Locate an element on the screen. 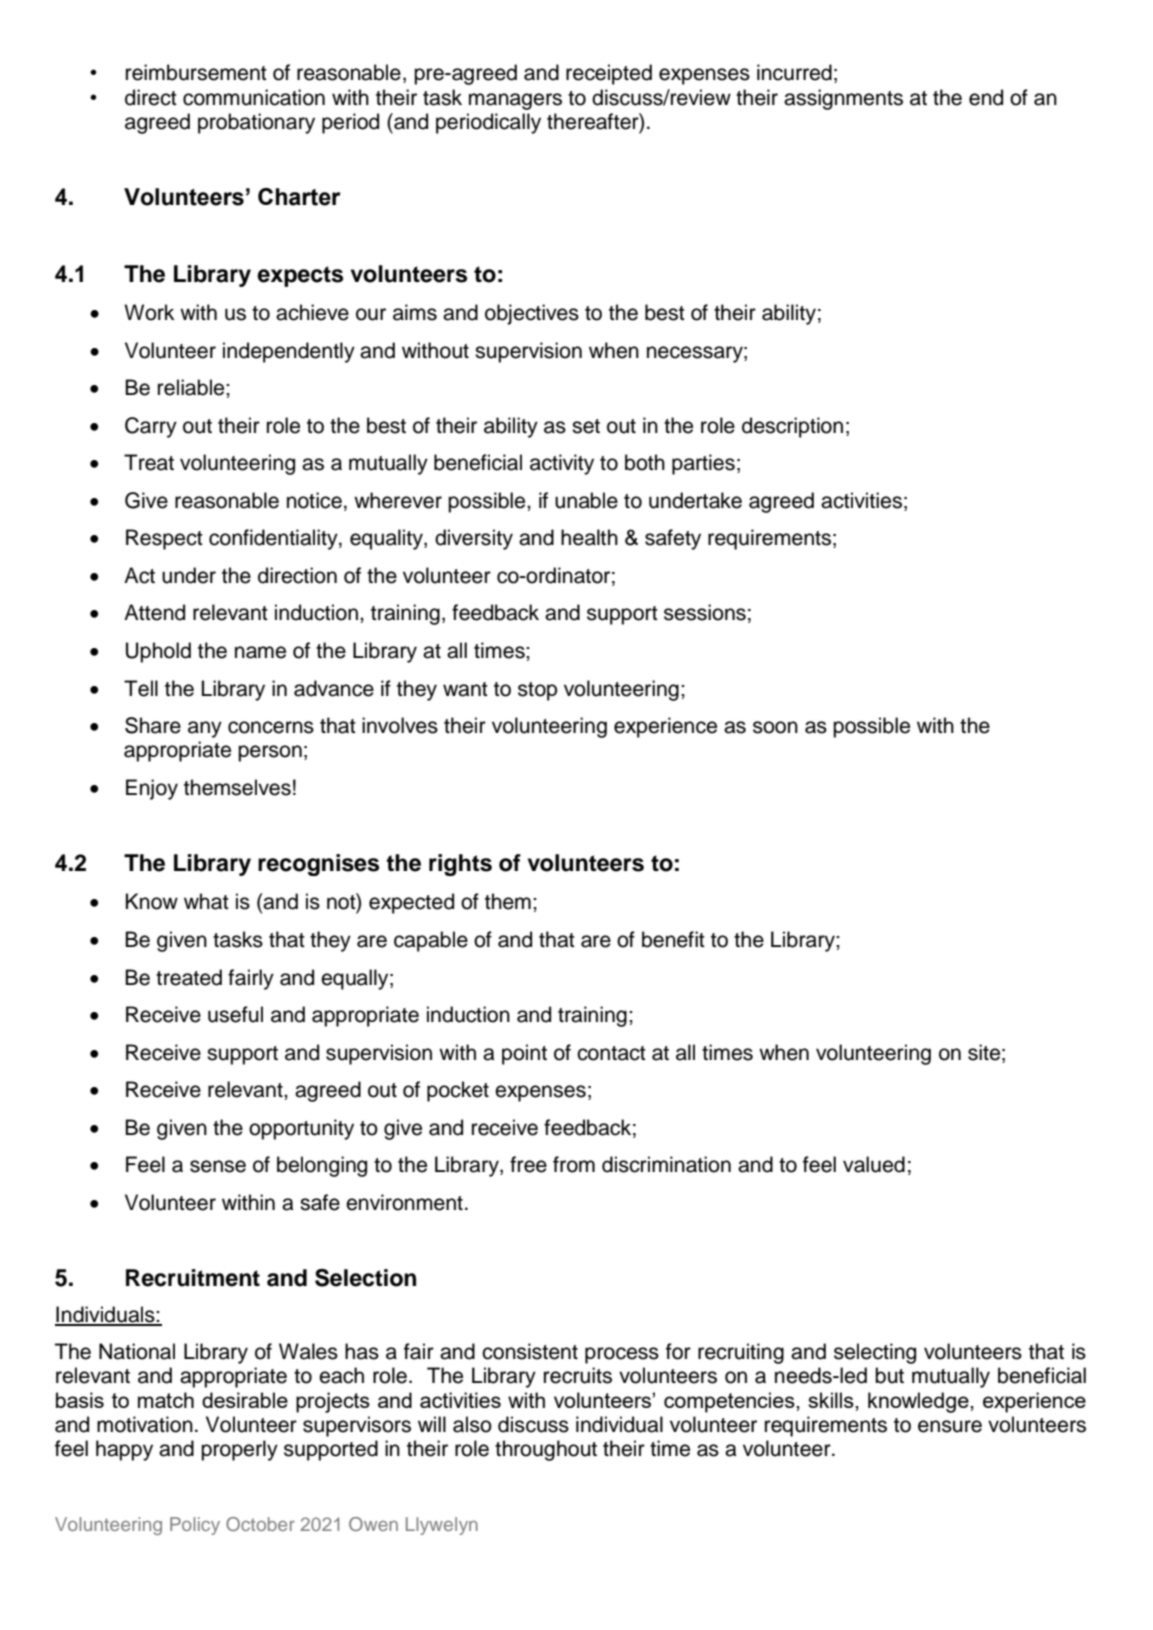 The image size is (1153, 1630). sessions is located at coordinates (705, 612).
